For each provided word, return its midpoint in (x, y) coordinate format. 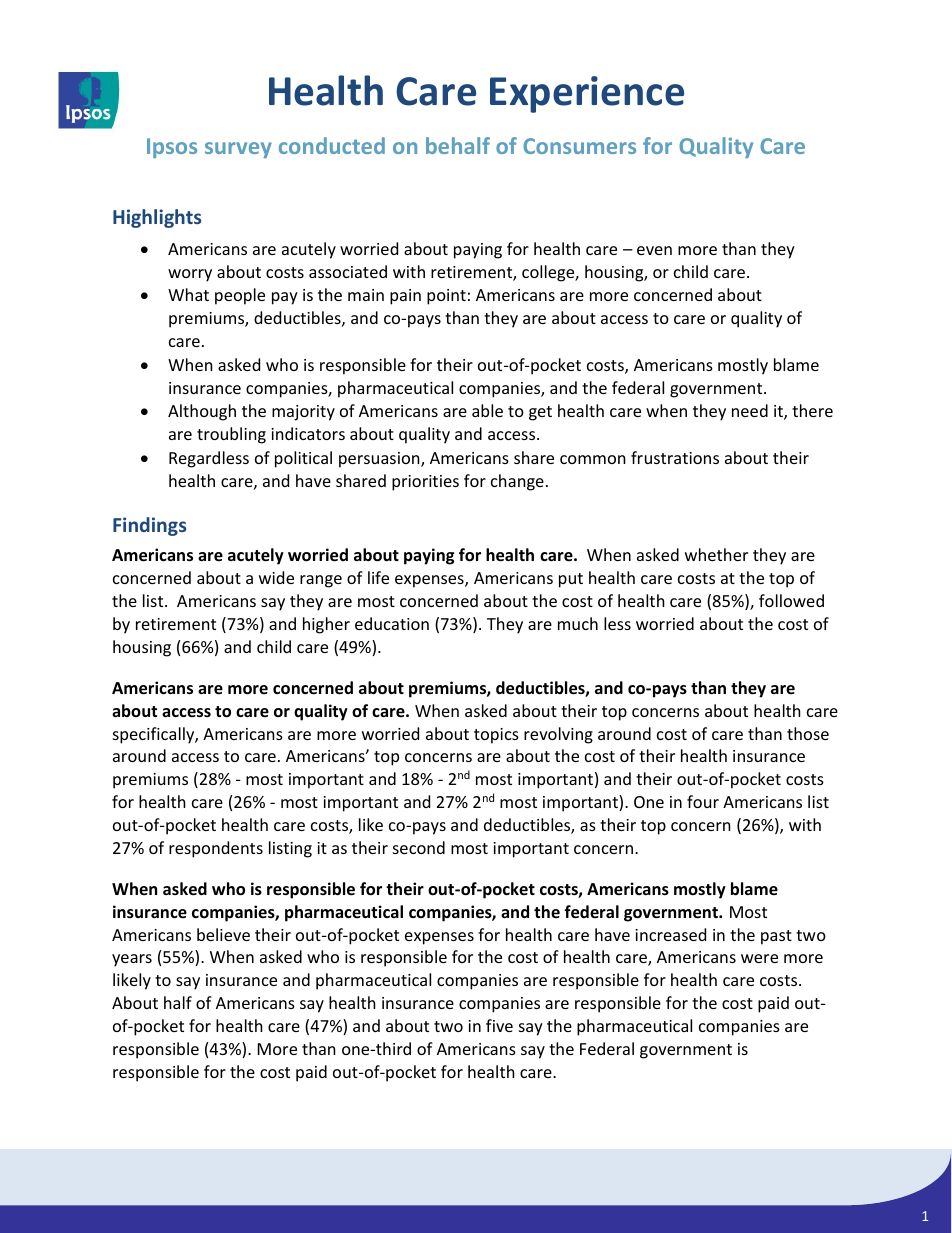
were (759, 958)
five (499, 1025)
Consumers (579, 146)
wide (276, 577)
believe (223, 934)
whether (716, 554)
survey (238, 150)
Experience (587, 94)
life (378, 577)
